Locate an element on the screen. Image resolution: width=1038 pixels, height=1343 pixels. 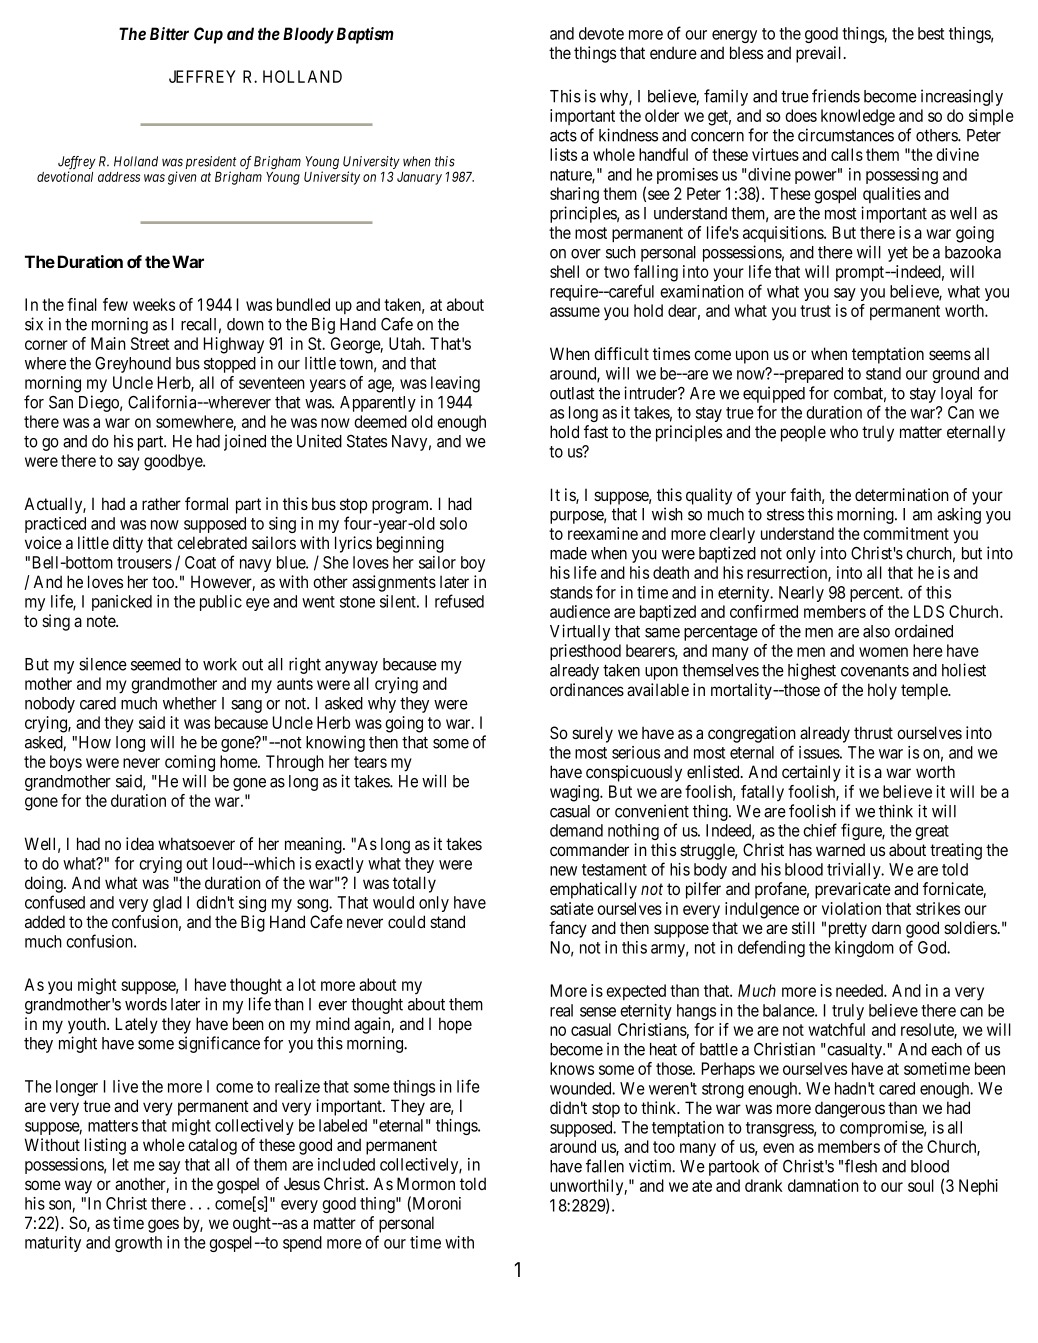
darn is located at coordinates (886, 927).
